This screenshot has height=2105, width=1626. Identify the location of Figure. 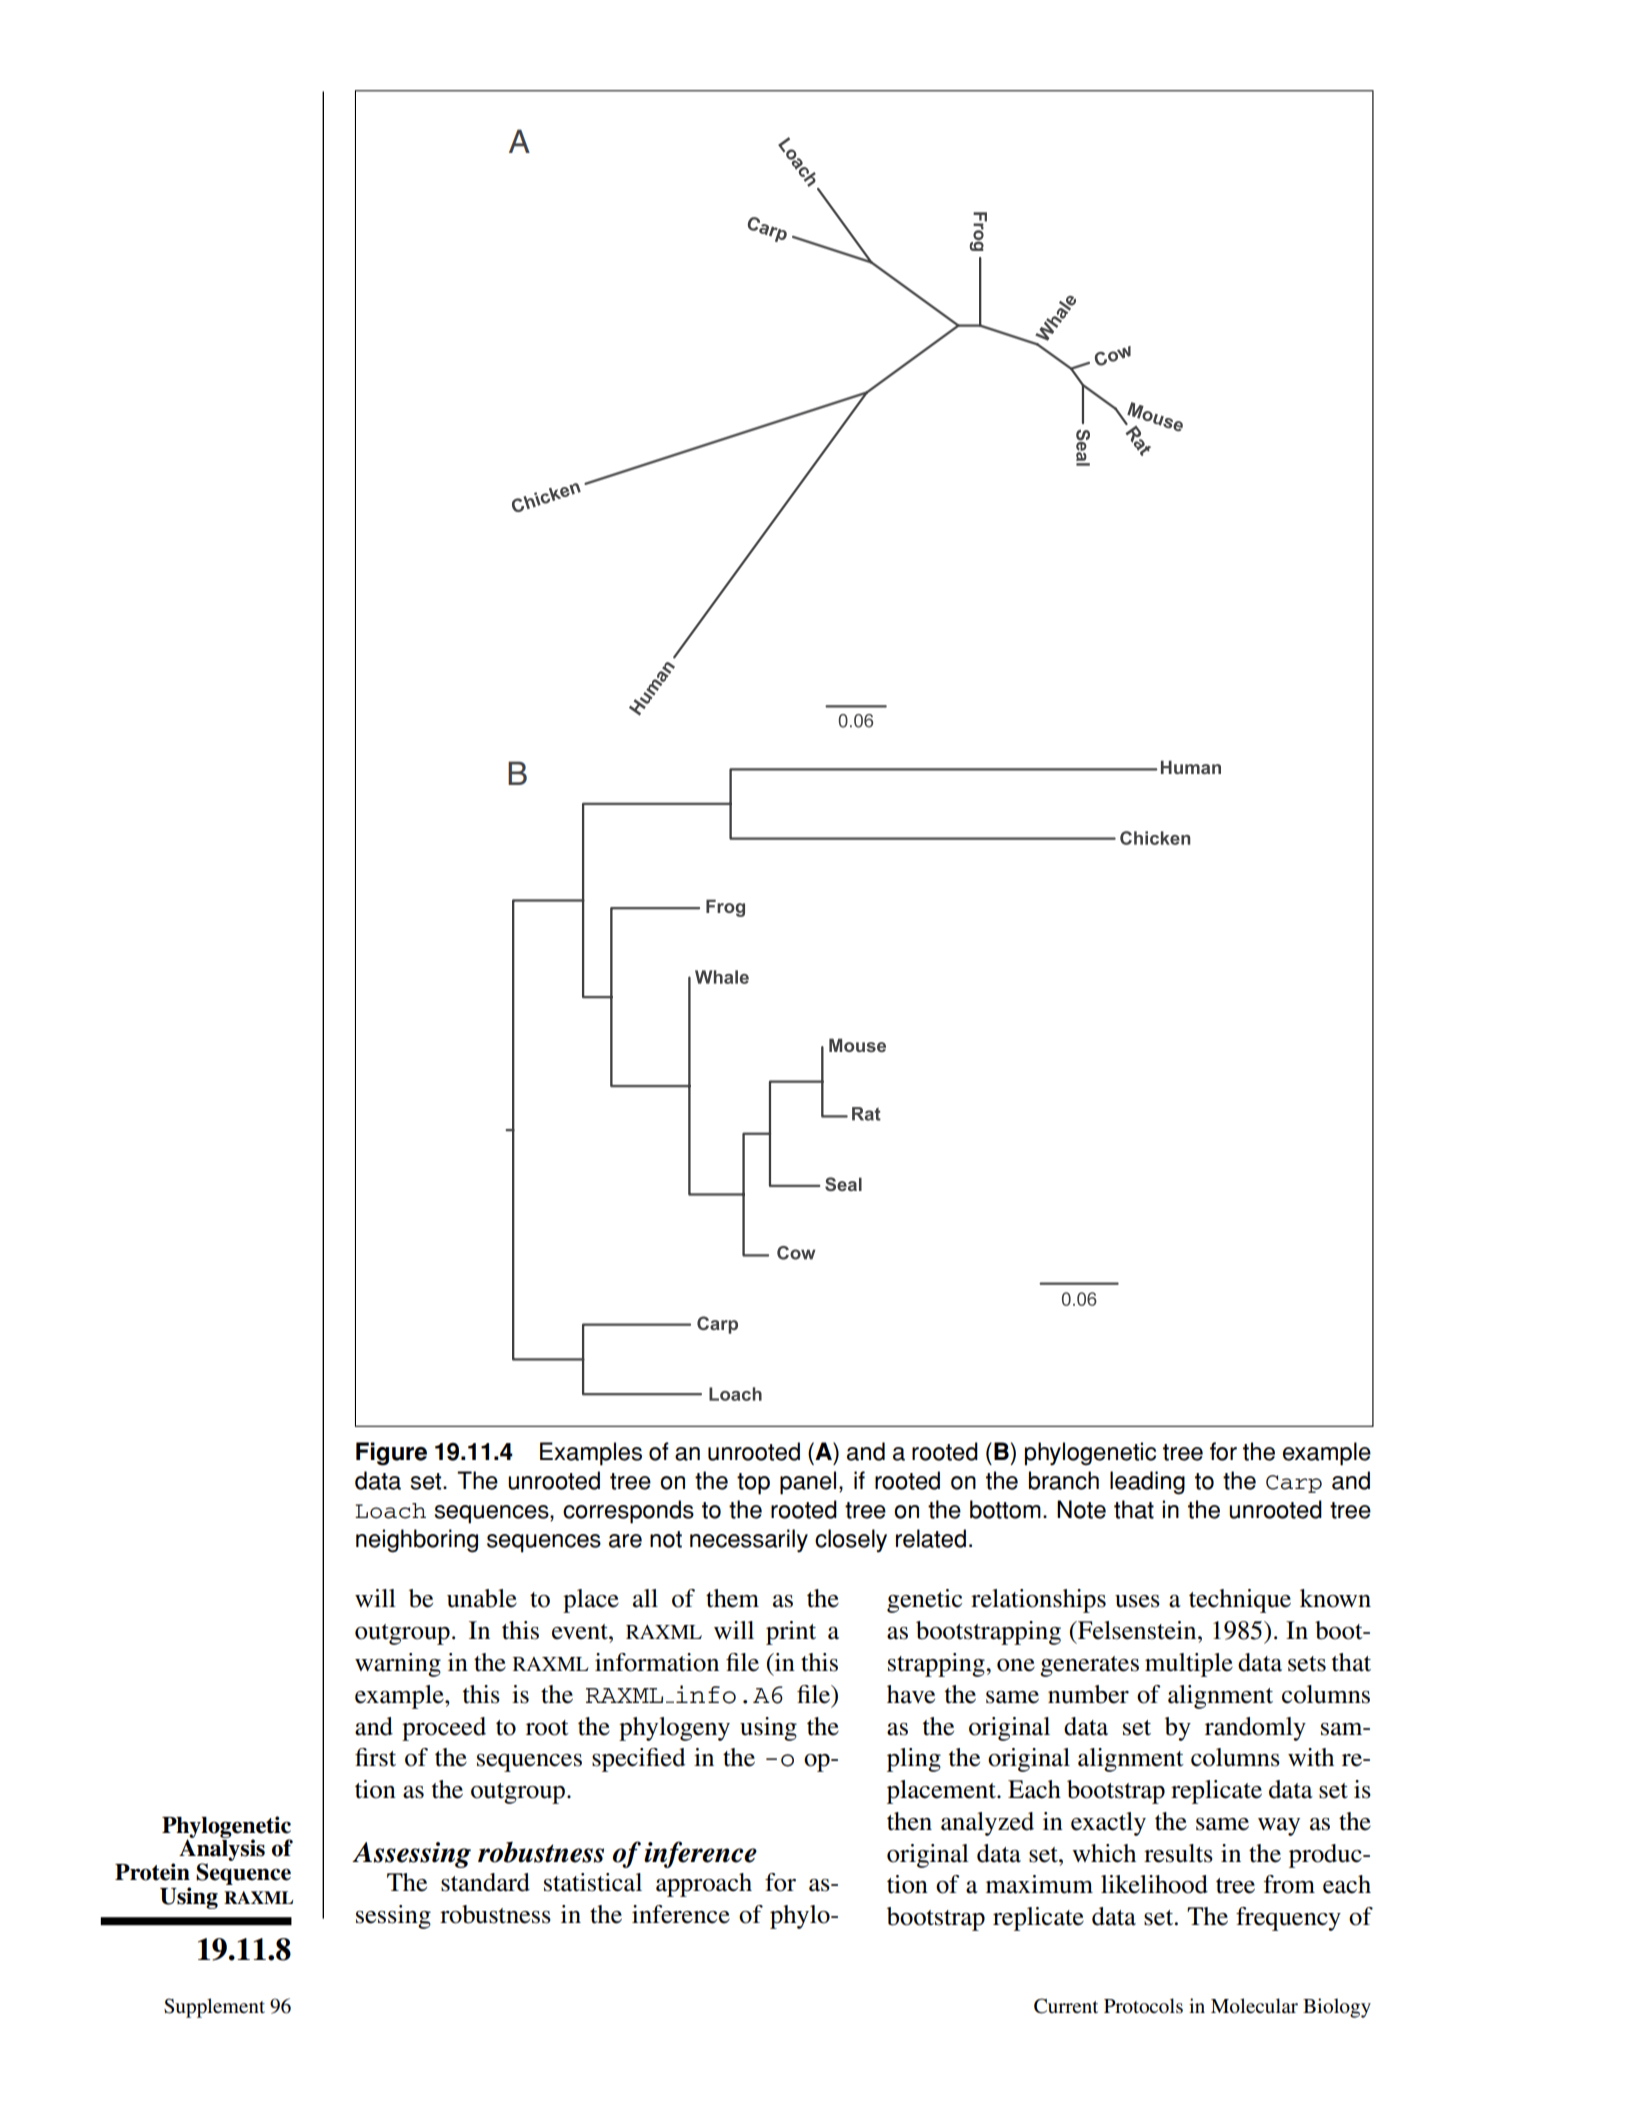
(391, 1454).
